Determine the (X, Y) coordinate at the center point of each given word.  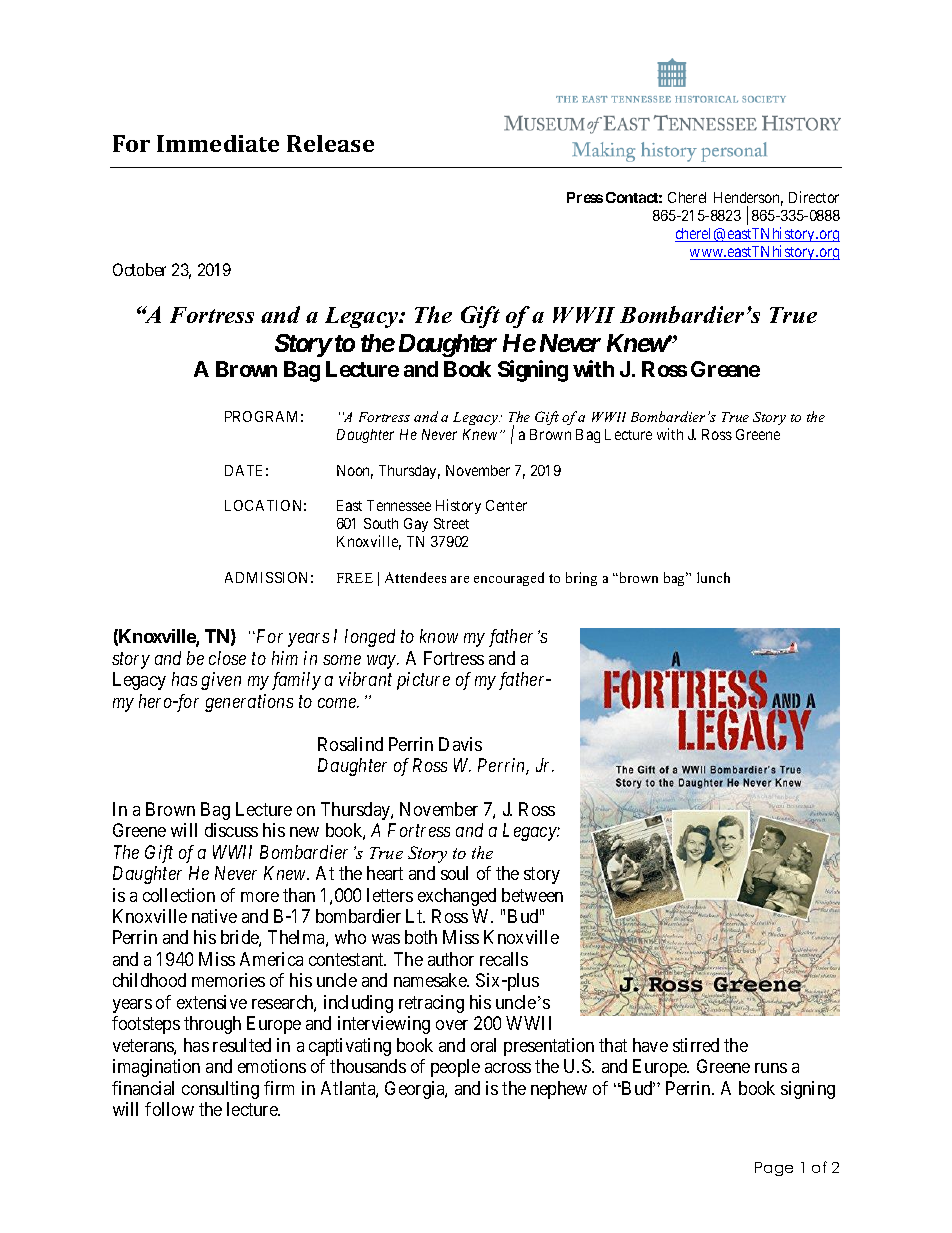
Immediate (218, 143)
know (439, 636)
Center (506, 505)
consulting (220, 1090)
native (214, 916)
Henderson (748, 199)
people (455, 1068)
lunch (713, 577)
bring (581, 579)
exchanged (457, 897)
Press (585, 197)
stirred (696, 1045)
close (227, 658)
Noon (355, 472)
